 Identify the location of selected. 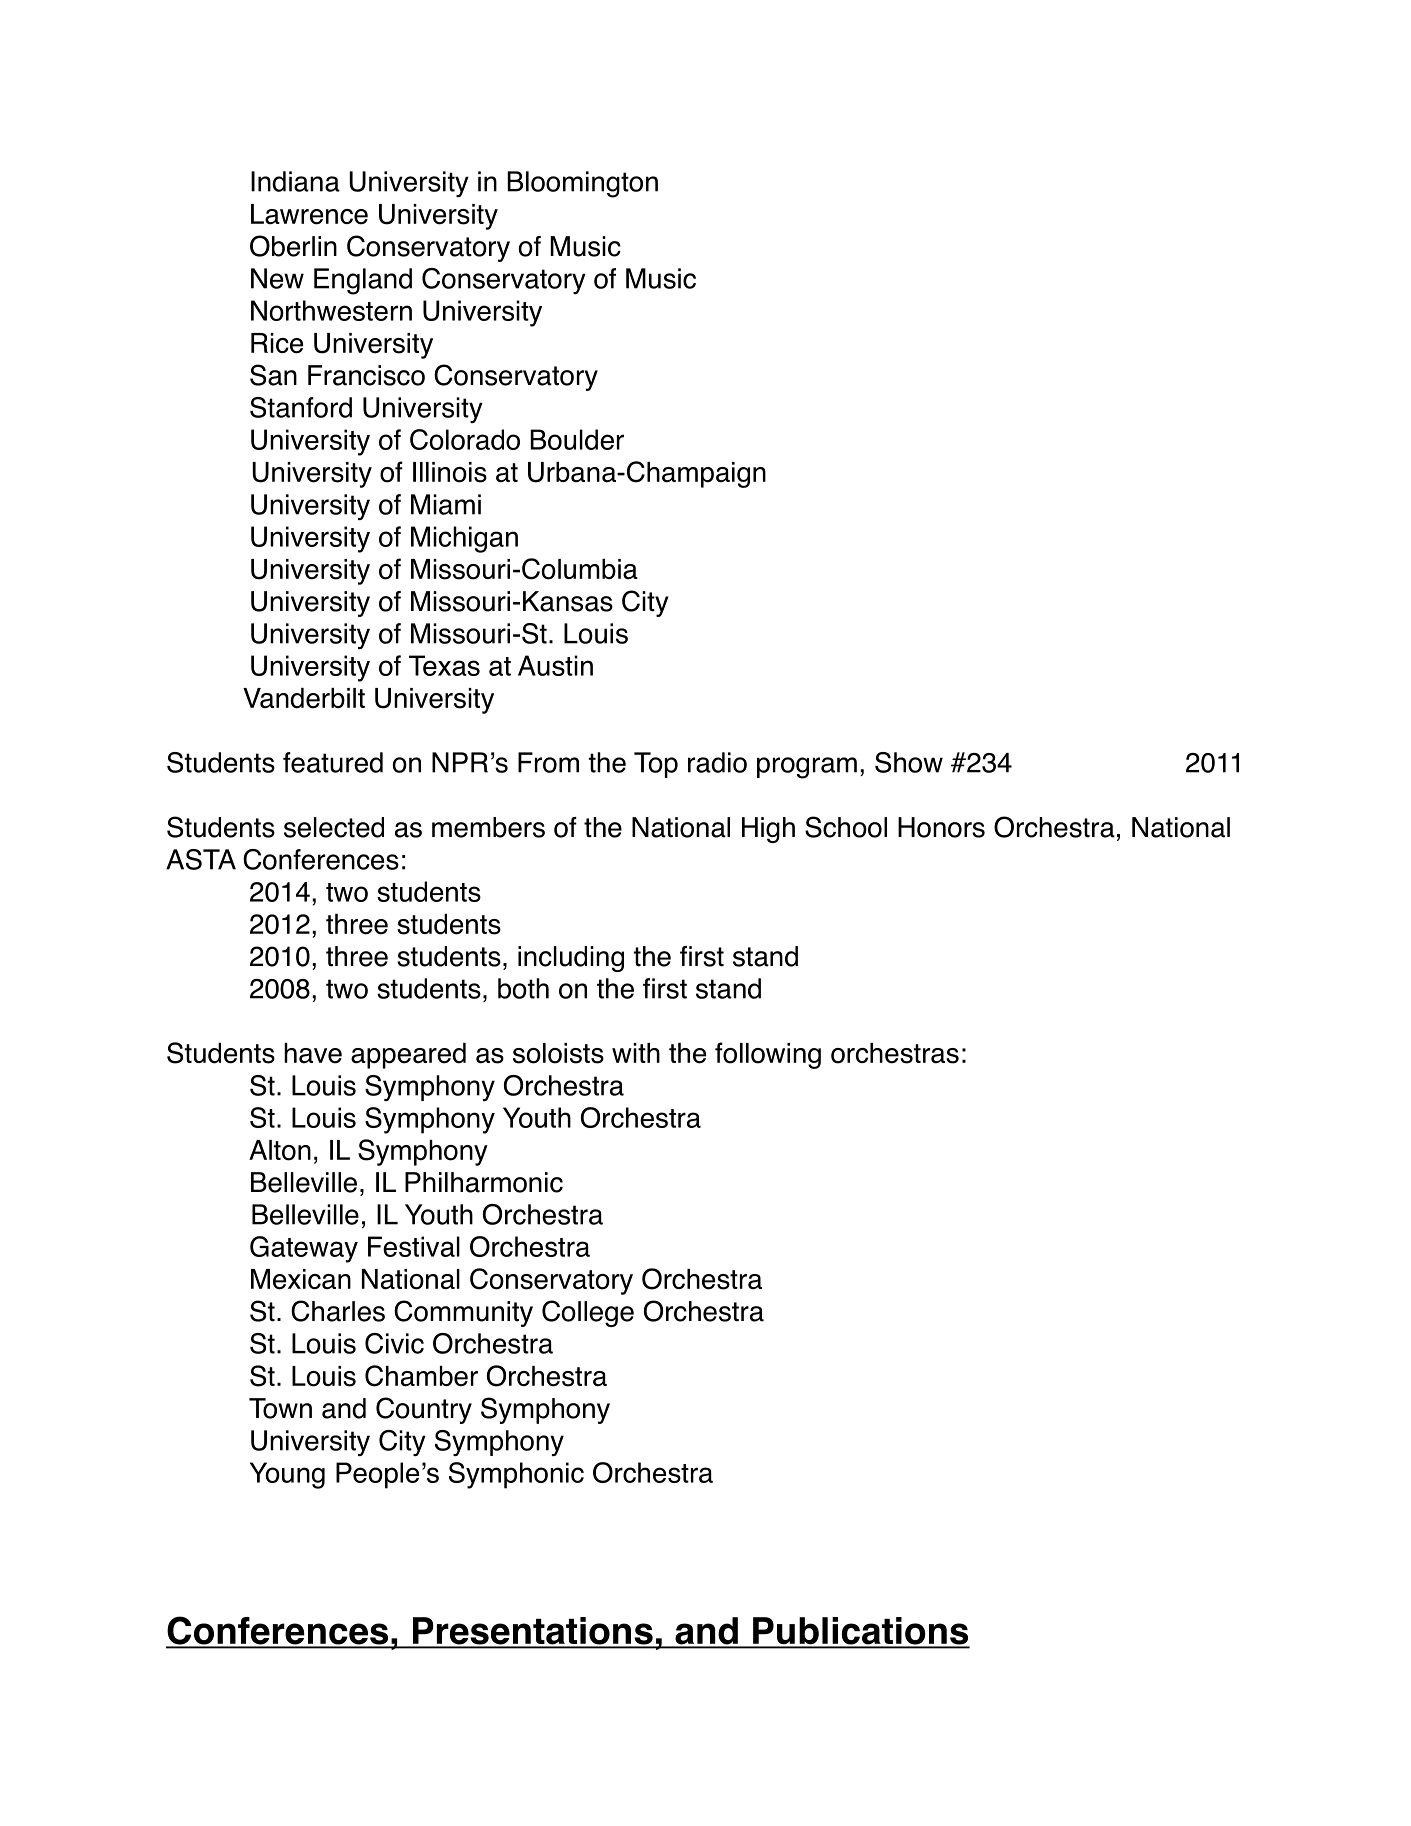
(334, 827).
